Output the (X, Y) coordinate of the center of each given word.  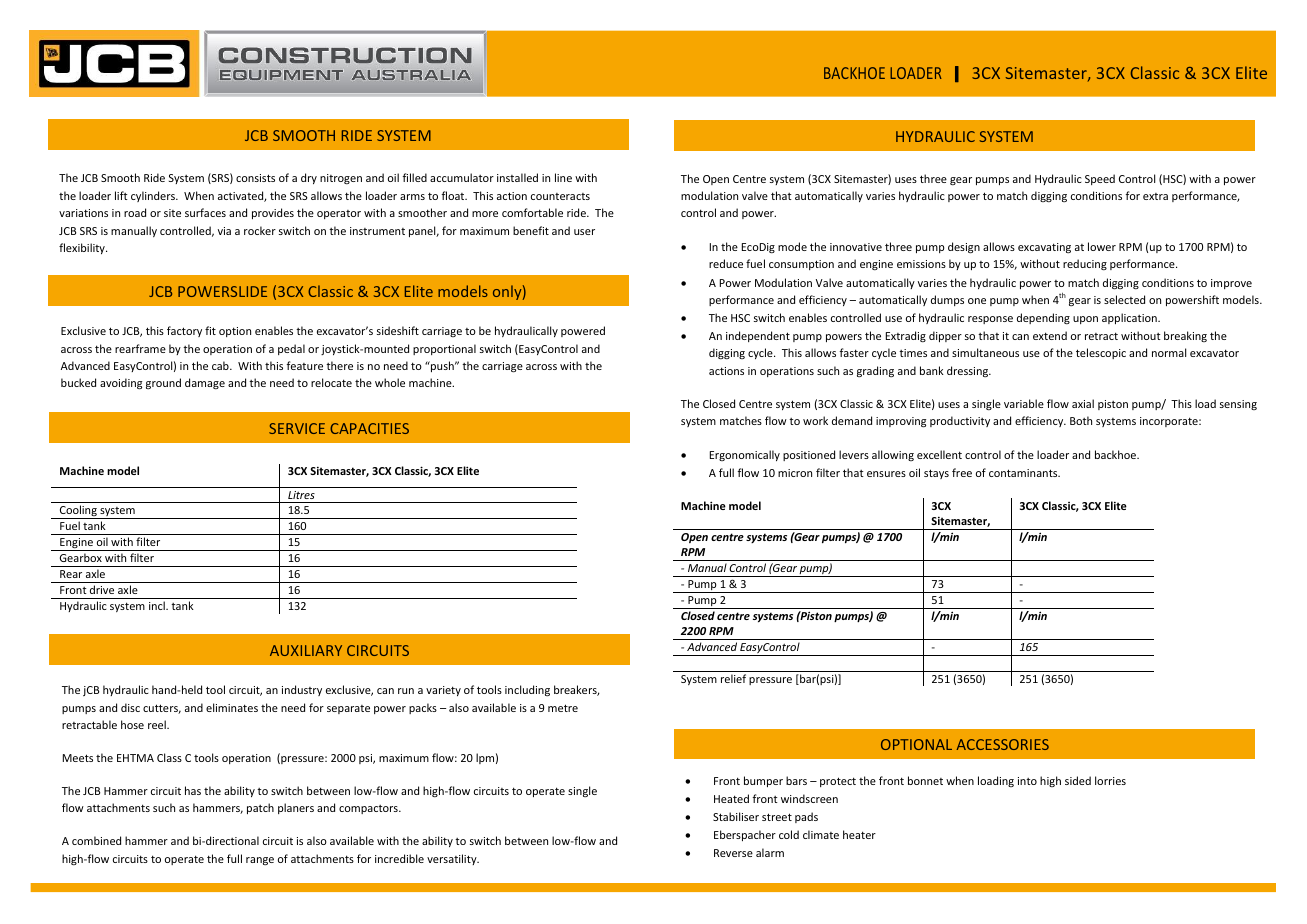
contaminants (1024, 473)
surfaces (205, 212)
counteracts (560, 196)
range (260, 861)
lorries (1110, 780)
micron (795, 473)
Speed (1100, 179)
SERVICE (297, 428)
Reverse (733, 853)
